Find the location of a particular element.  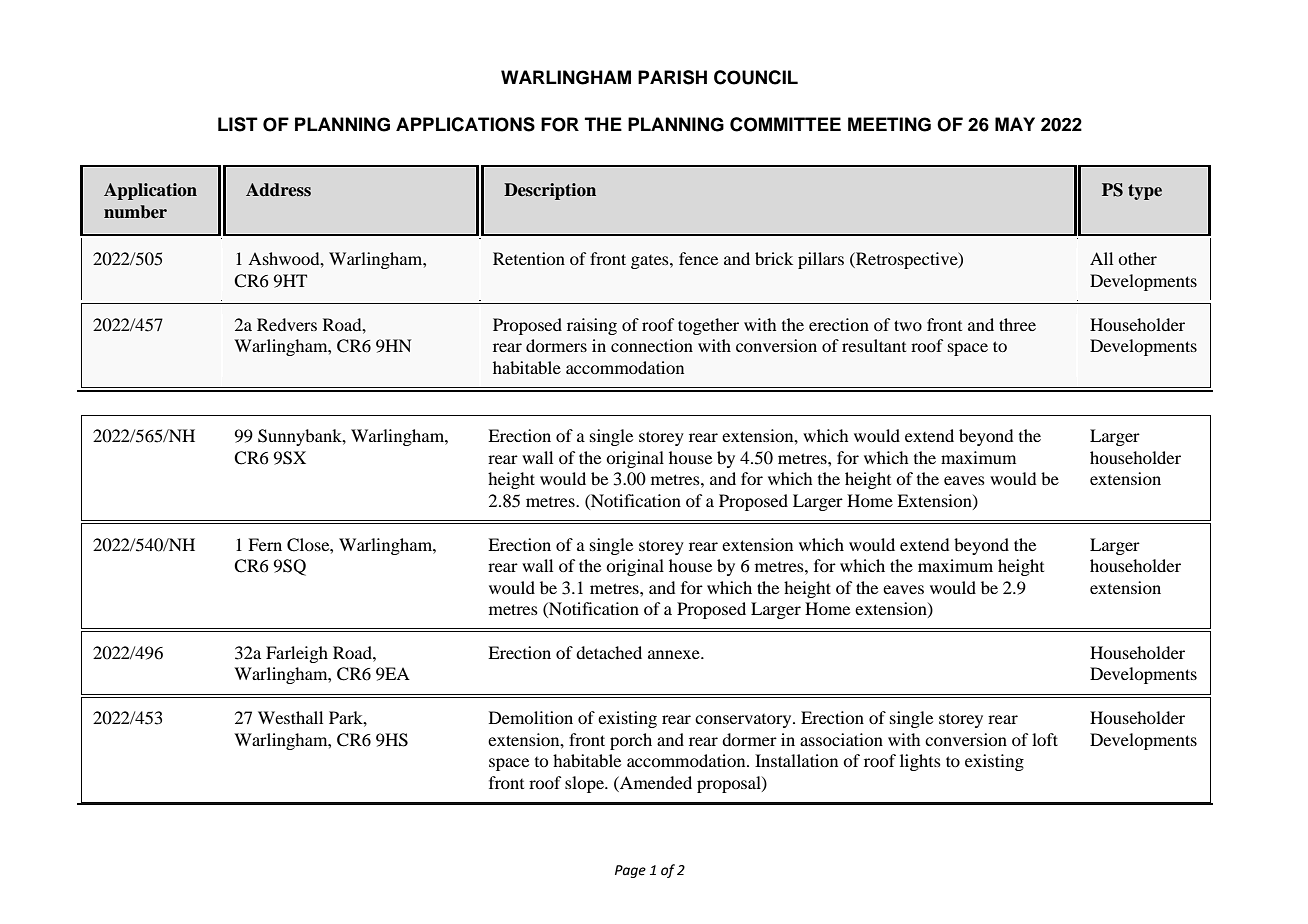

PARISH is located at coordinates (672, 77).
